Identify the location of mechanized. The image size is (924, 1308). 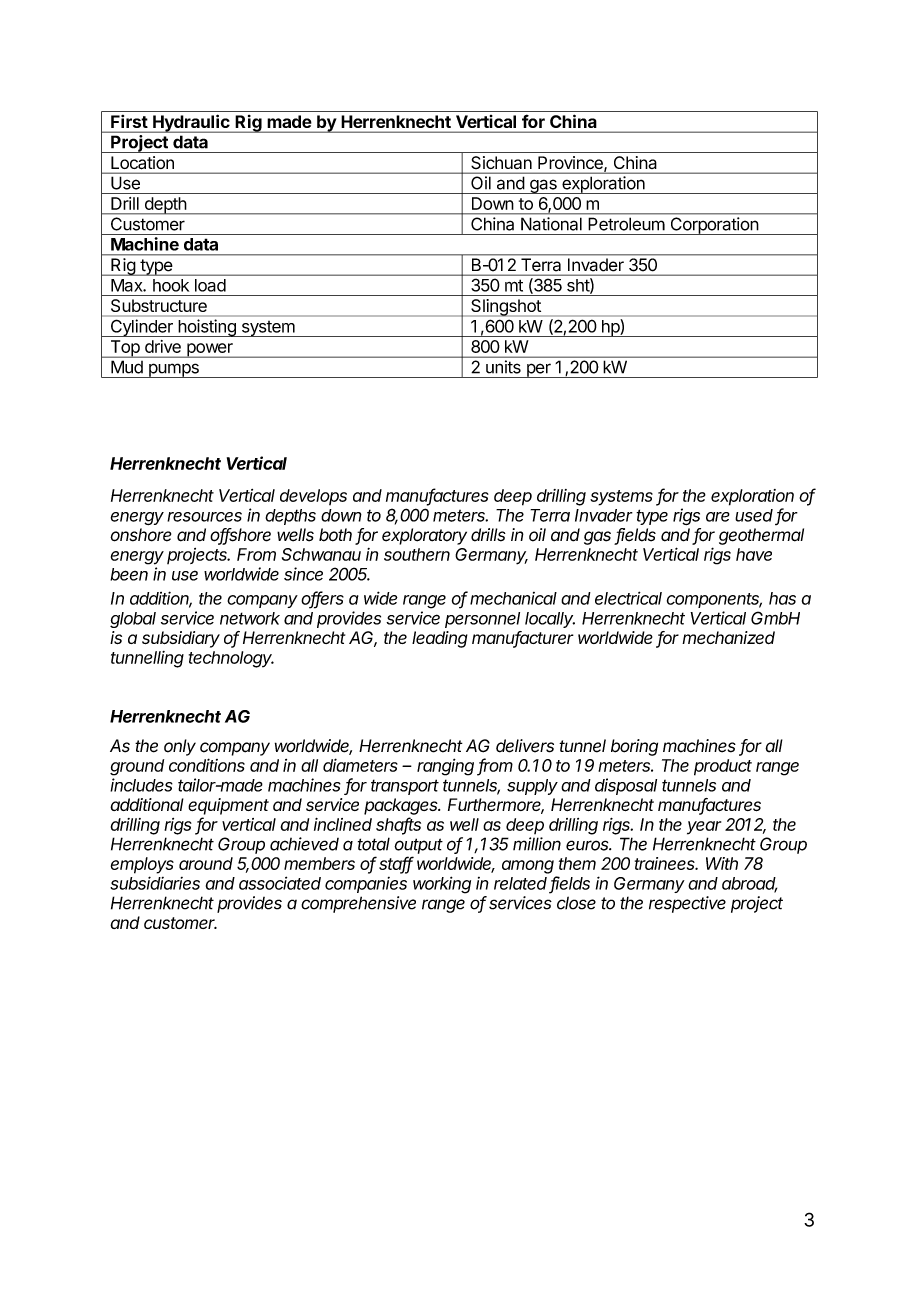
(728, 637).
